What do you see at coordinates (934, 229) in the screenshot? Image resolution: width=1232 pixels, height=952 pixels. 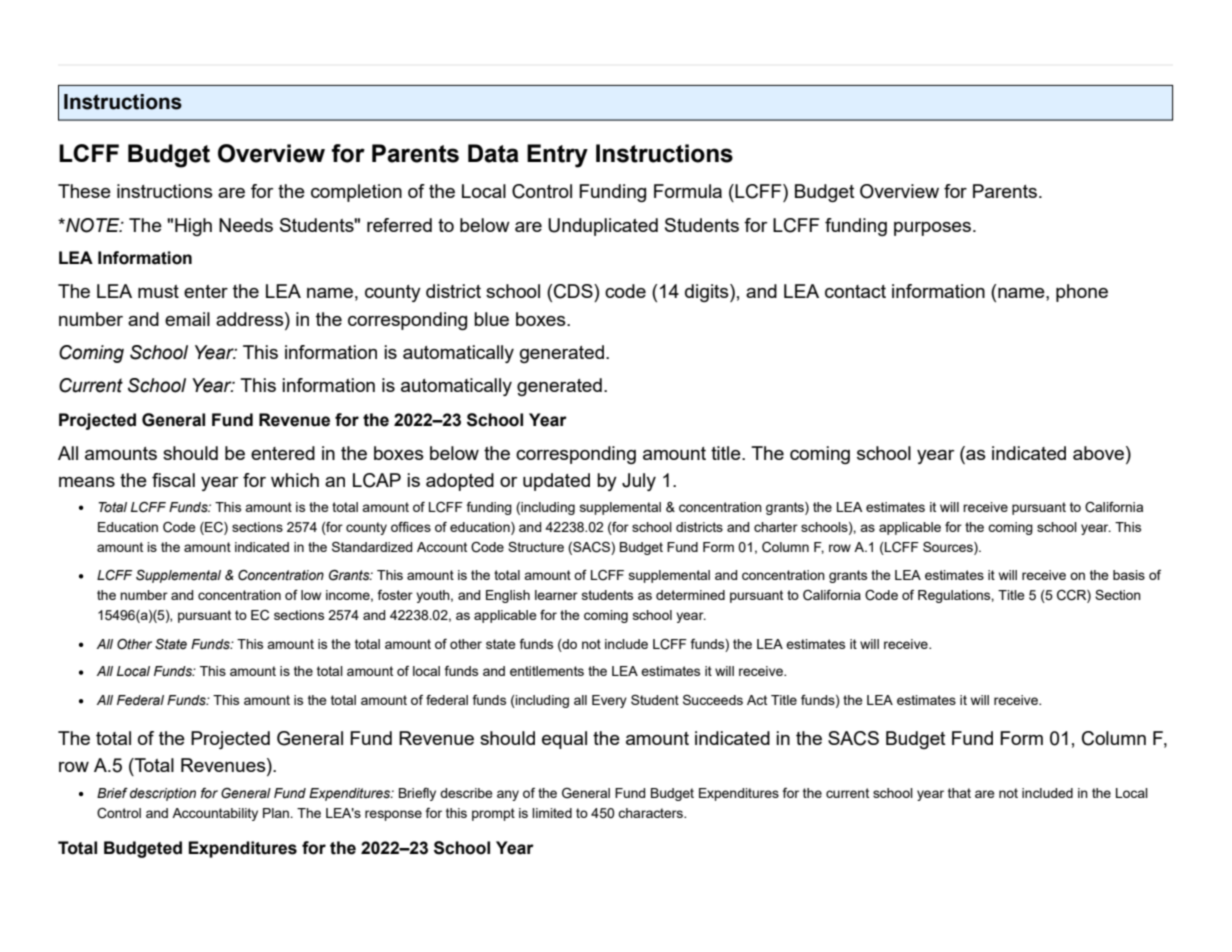 I see `purposes` at bounding box center [934, 229].
